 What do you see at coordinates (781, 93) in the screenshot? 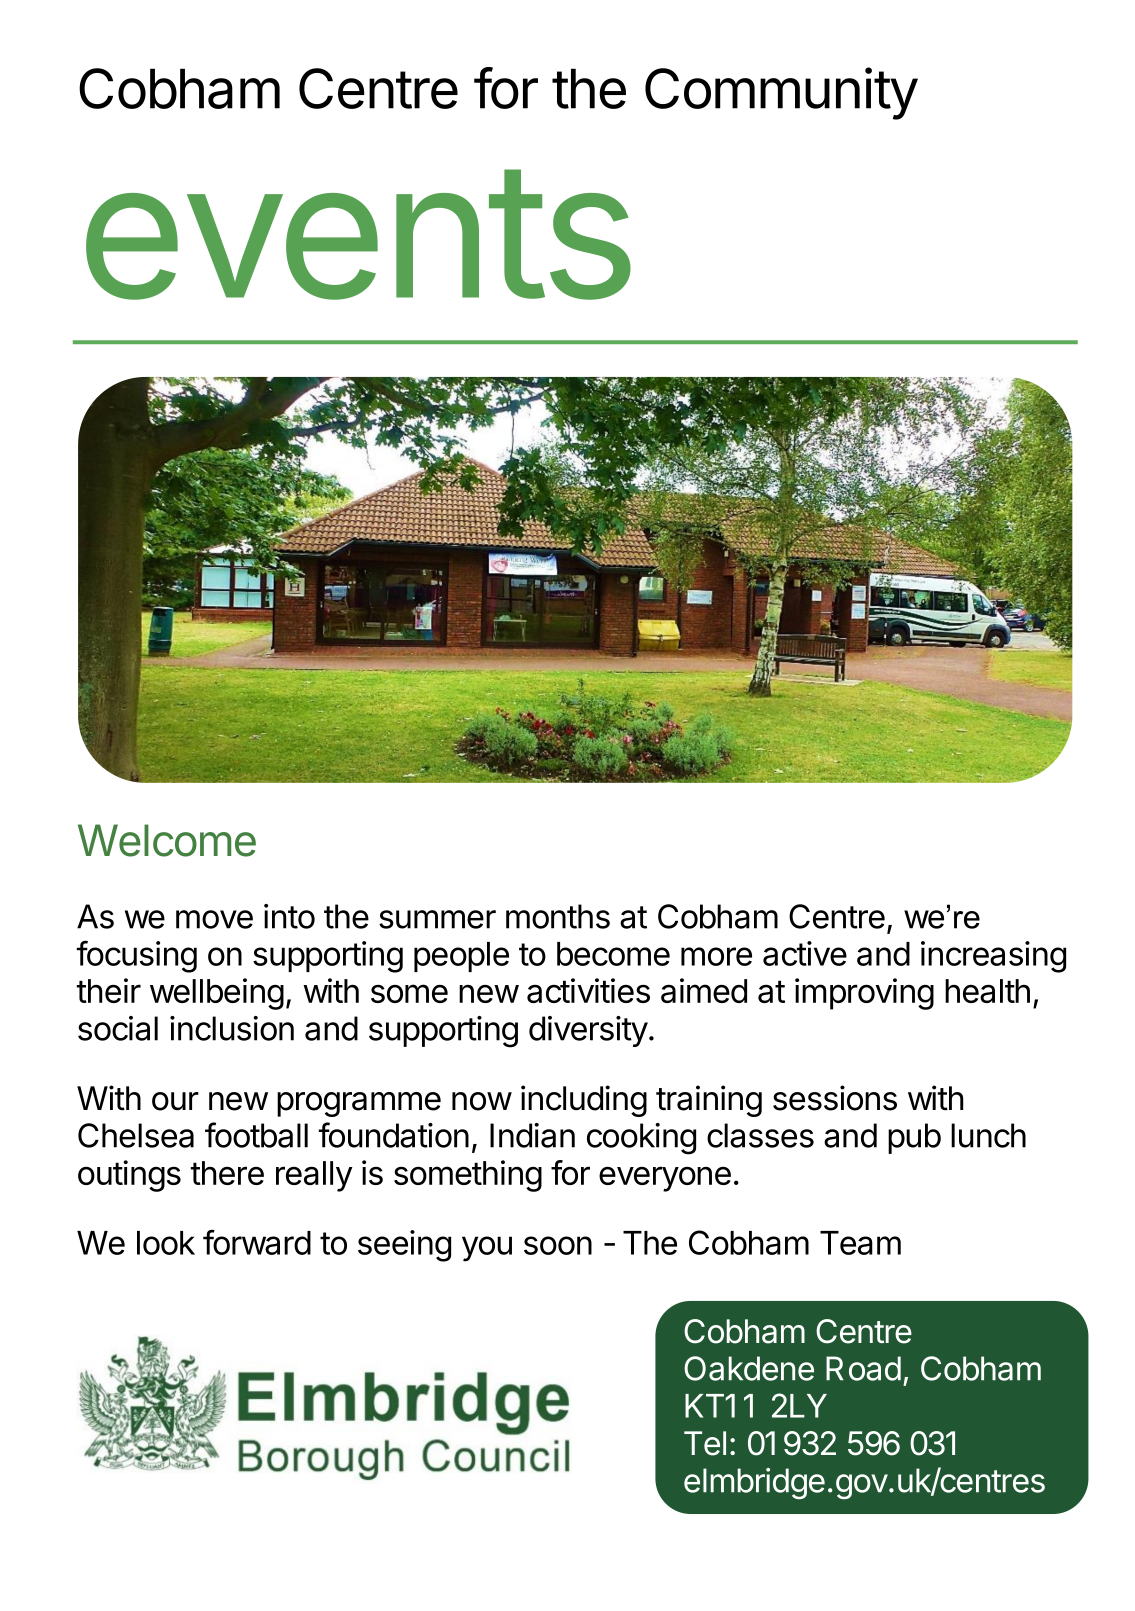
I see `Community` at bounding box center [781, 93].
